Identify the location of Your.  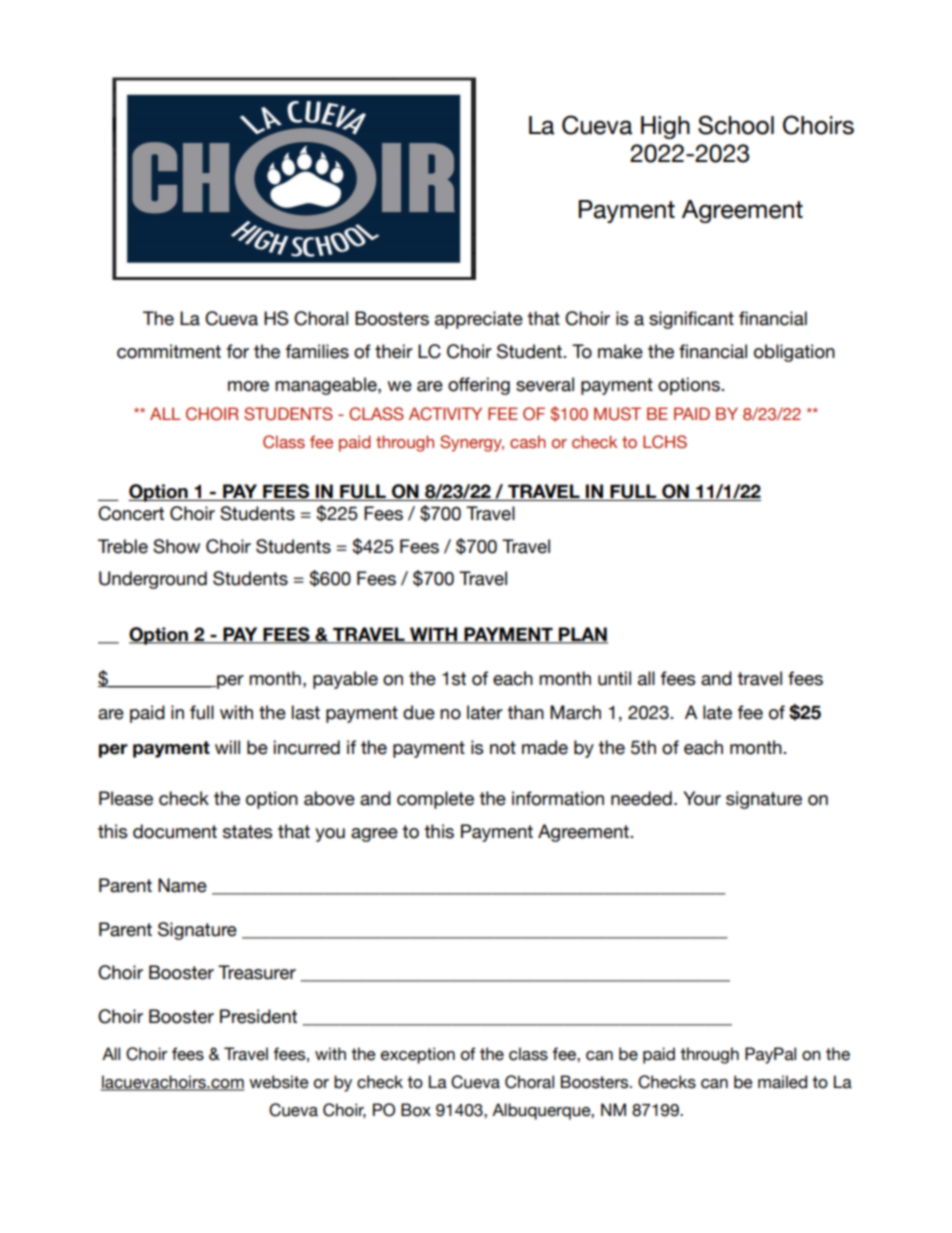
(702, 798).
